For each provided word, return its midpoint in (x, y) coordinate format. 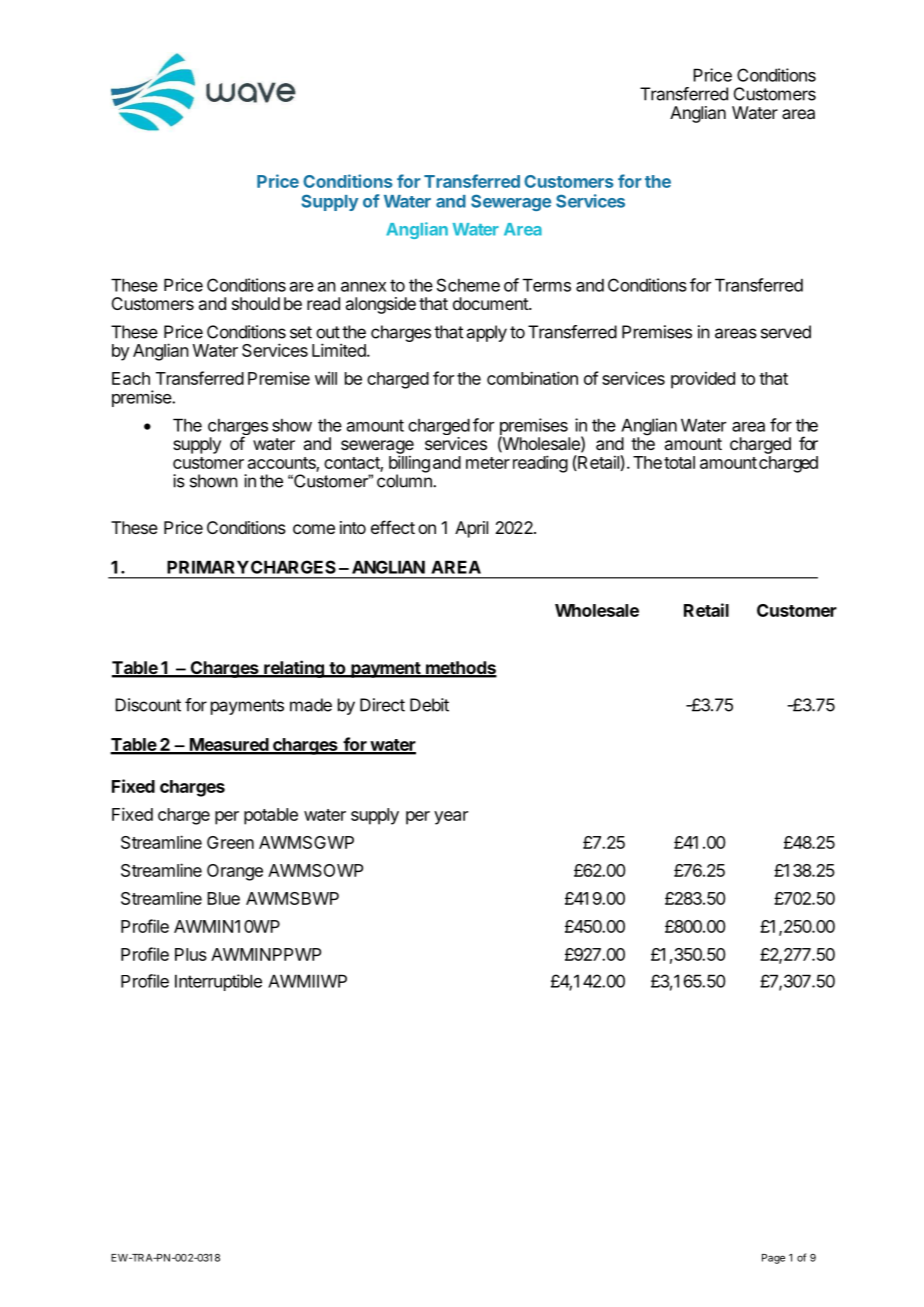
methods (460, 669)
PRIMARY (208, 567)
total (679, 462)
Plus (191, 954)
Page (773, 1259)
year (451, 818)
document (491, 303)
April (471, 529)
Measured (229, 746)
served (786, 332)
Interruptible (218, 982)
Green (230, 842)
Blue (223, 898)
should (256, 303)
